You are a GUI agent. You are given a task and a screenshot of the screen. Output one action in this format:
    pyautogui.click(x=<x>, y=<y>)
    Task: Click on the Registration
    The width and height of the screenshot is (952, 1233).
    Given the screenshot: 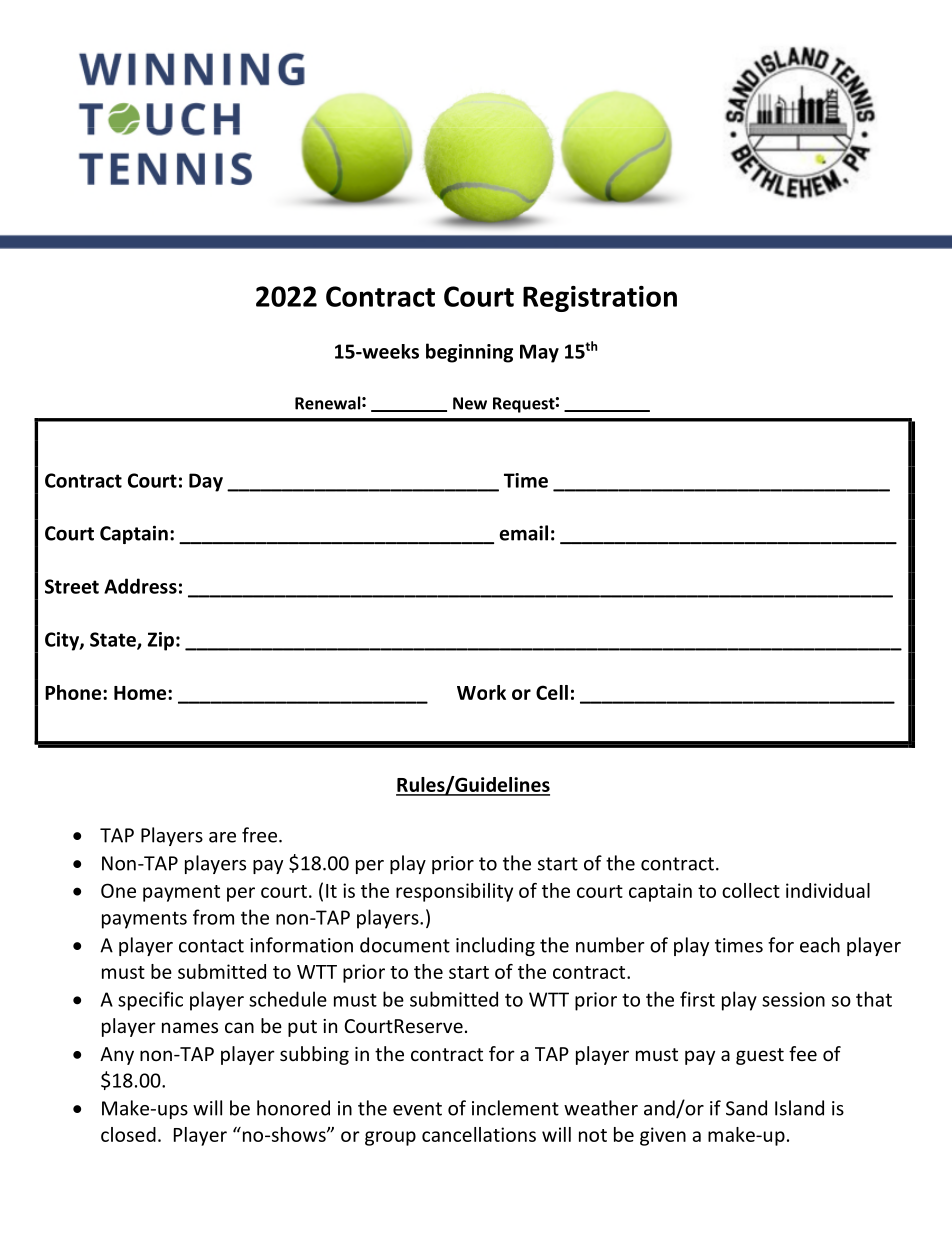 What is the action you would take?
    pyautogui.click(x=600, y=299)
